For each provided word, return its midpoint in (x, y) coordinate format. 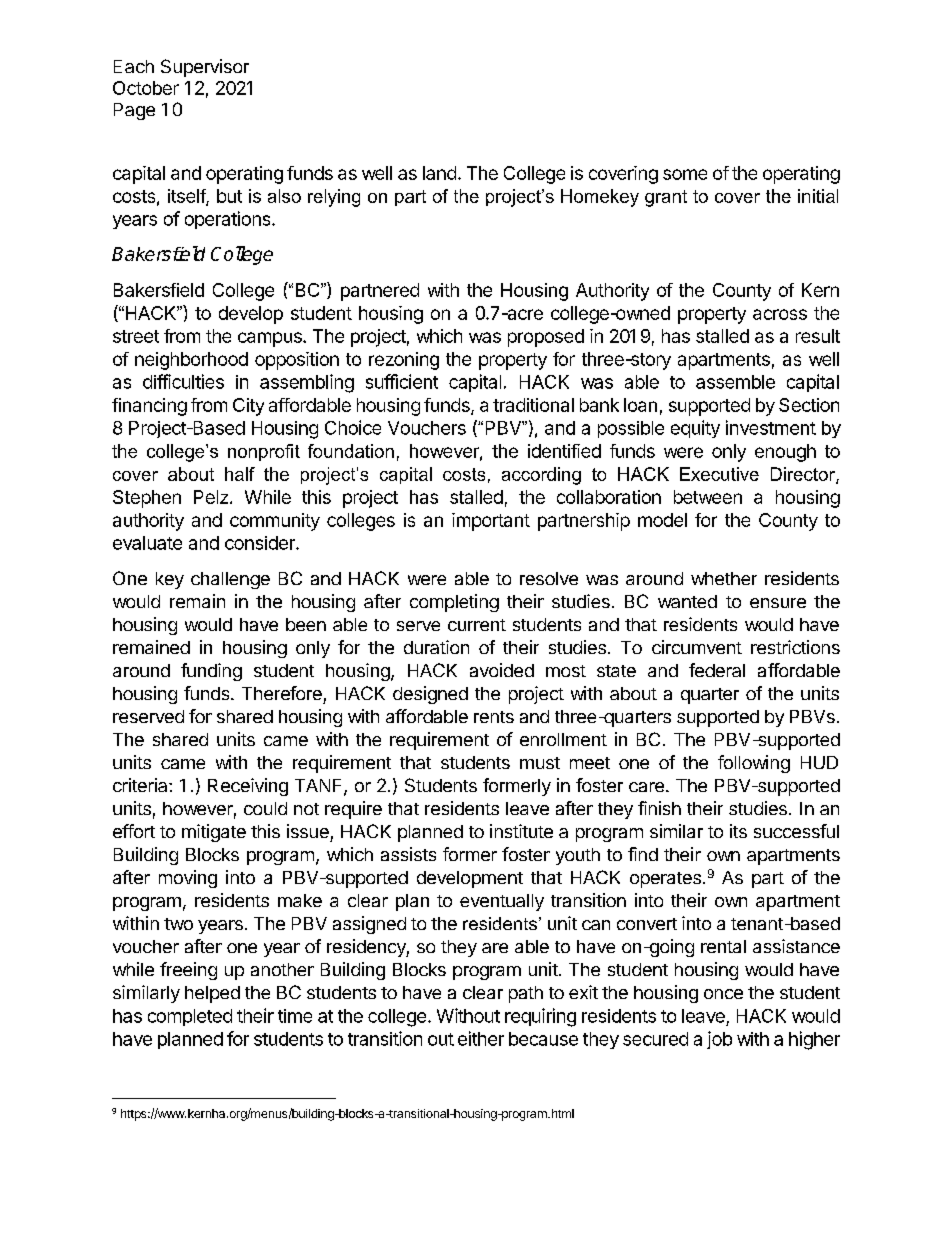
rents (494, 717)
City (248, 407)
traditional (533, 405)
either (481, 1038)
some (685, 174)
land (439, 173)
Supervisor (205, 68)
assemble (735, 382)
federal (717, 670)
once (723, 994)
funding (211, 672)
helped (212, 994)
